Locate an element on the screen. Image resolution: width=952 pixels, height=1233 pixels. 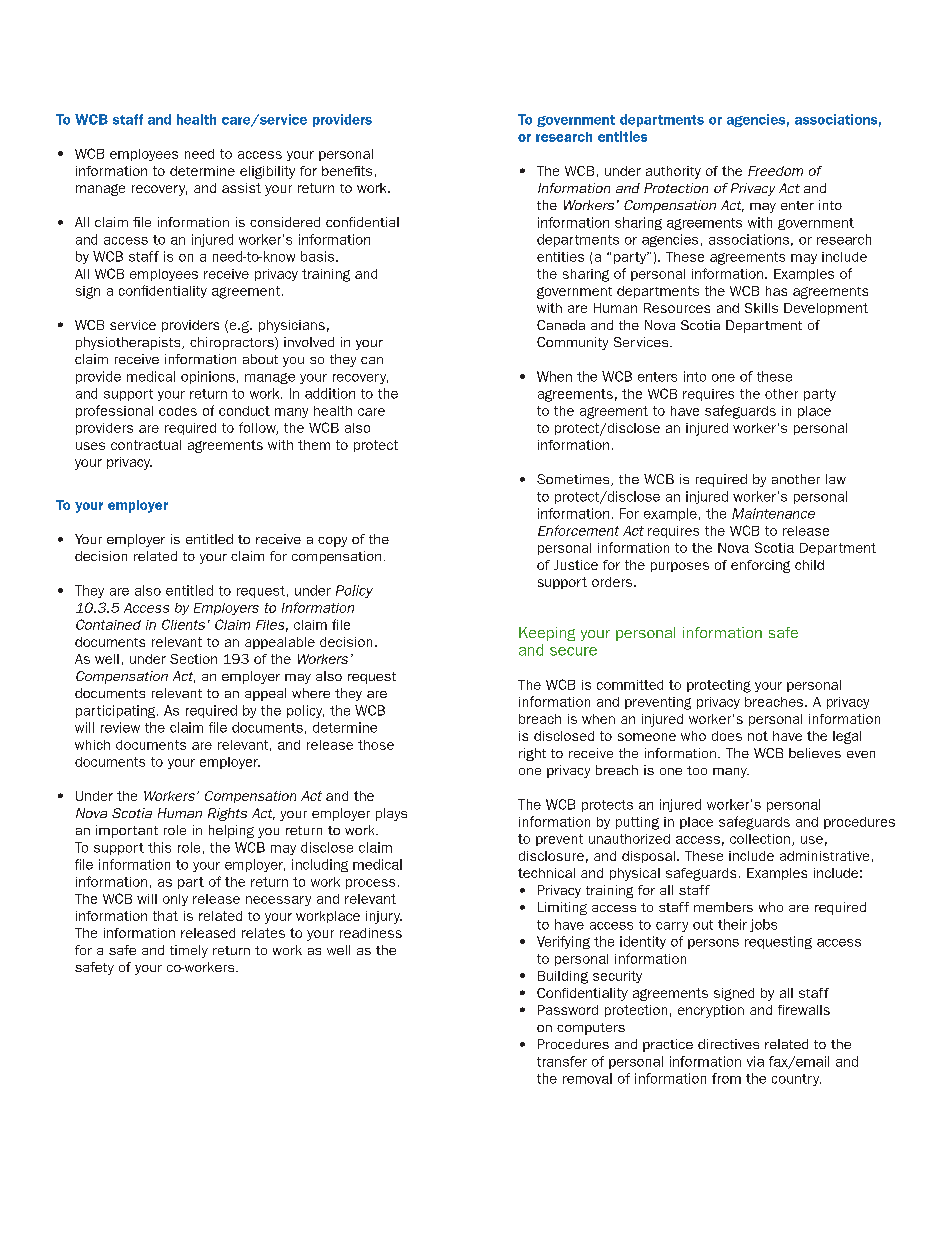
timely is located at coordinates (189, 951).
